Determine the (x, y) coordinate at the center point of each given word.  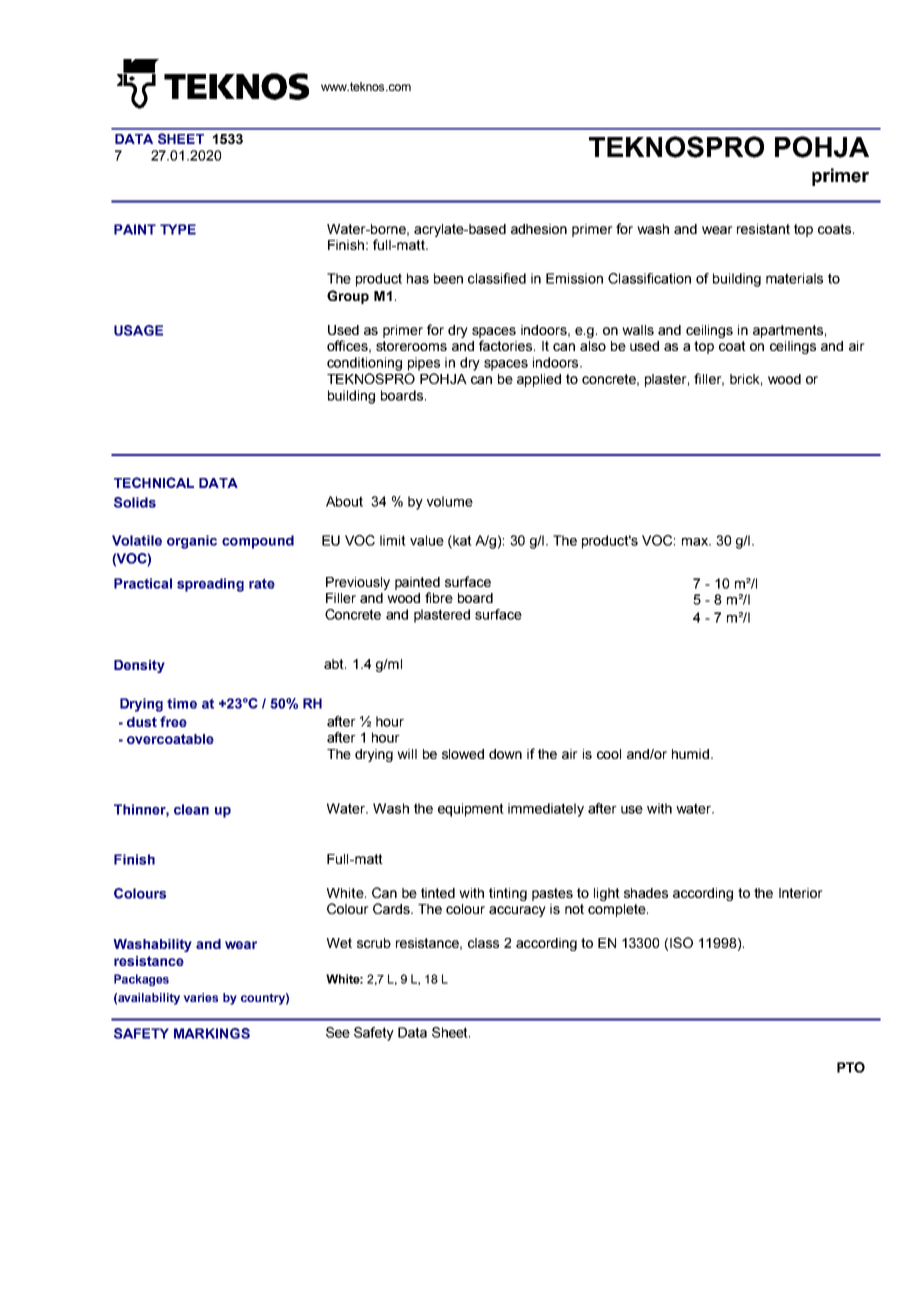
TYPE (178, 229)
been (448, 278)
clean (191, 809)
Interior (801, 893)
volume (450, 501)
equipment (471, 810)
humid (692, 754)
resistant (763, 229)
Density (139, 666)
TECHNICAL (154, 482)
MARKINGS (212, 1033)
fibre (439, 597)
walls (638, 330)
